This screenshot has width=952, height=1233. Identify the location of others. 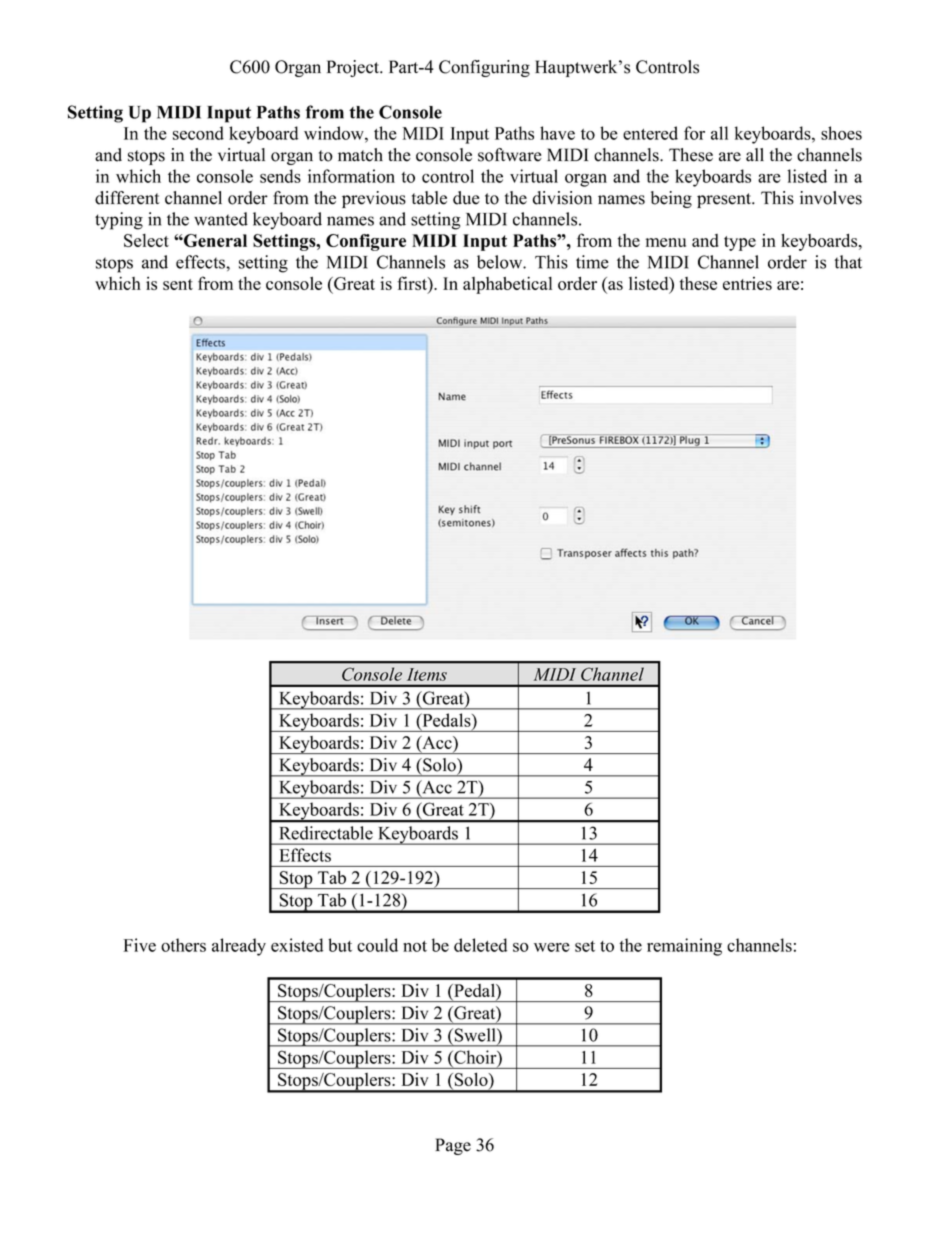
(183, 945).
